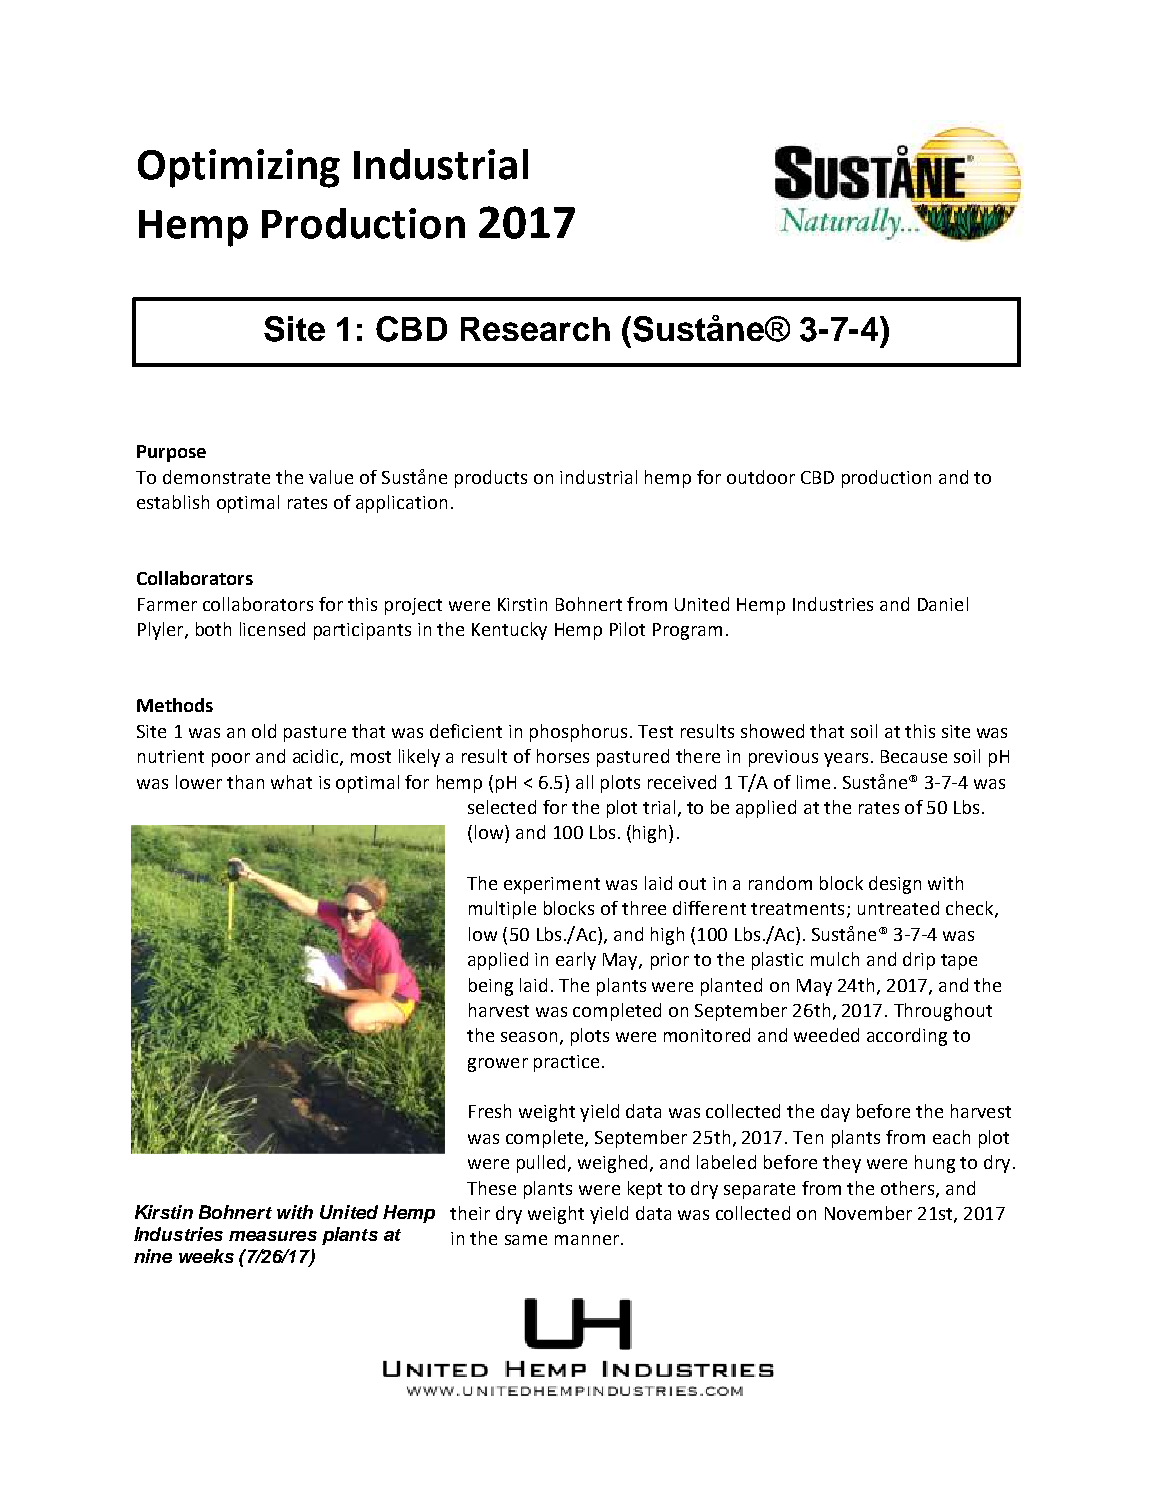  I want to click on design, so click(895, 885).
